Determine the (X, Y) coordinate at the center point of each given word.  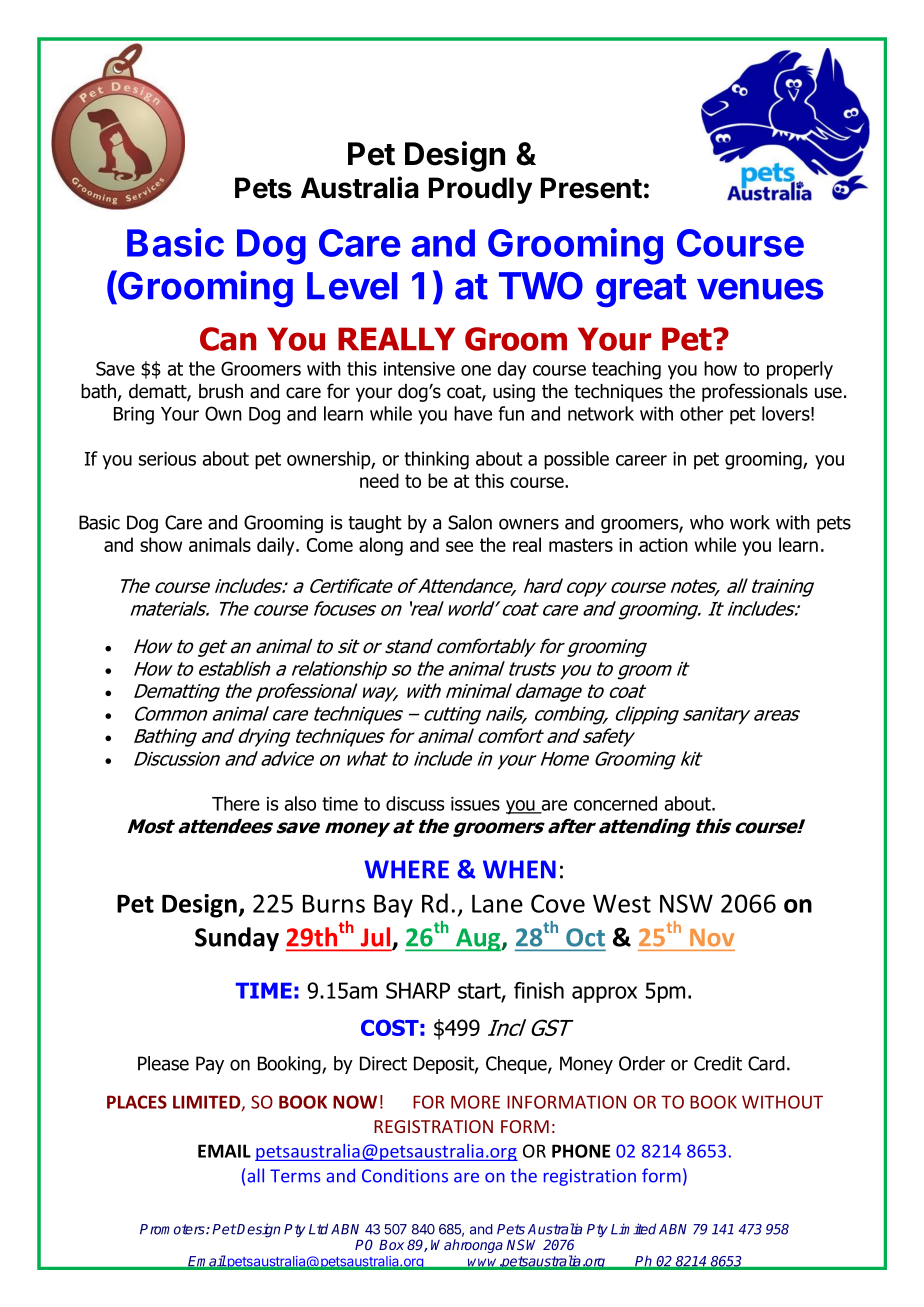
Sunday (237, 939)
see (459, 546)
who (707, 522)
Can (228, 339)
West (622, 903)
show (161, 544)
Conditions (405, 1175)
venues (760, 289)
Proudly (480, 190)
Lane (497, 903)
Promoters (173, 1229)
